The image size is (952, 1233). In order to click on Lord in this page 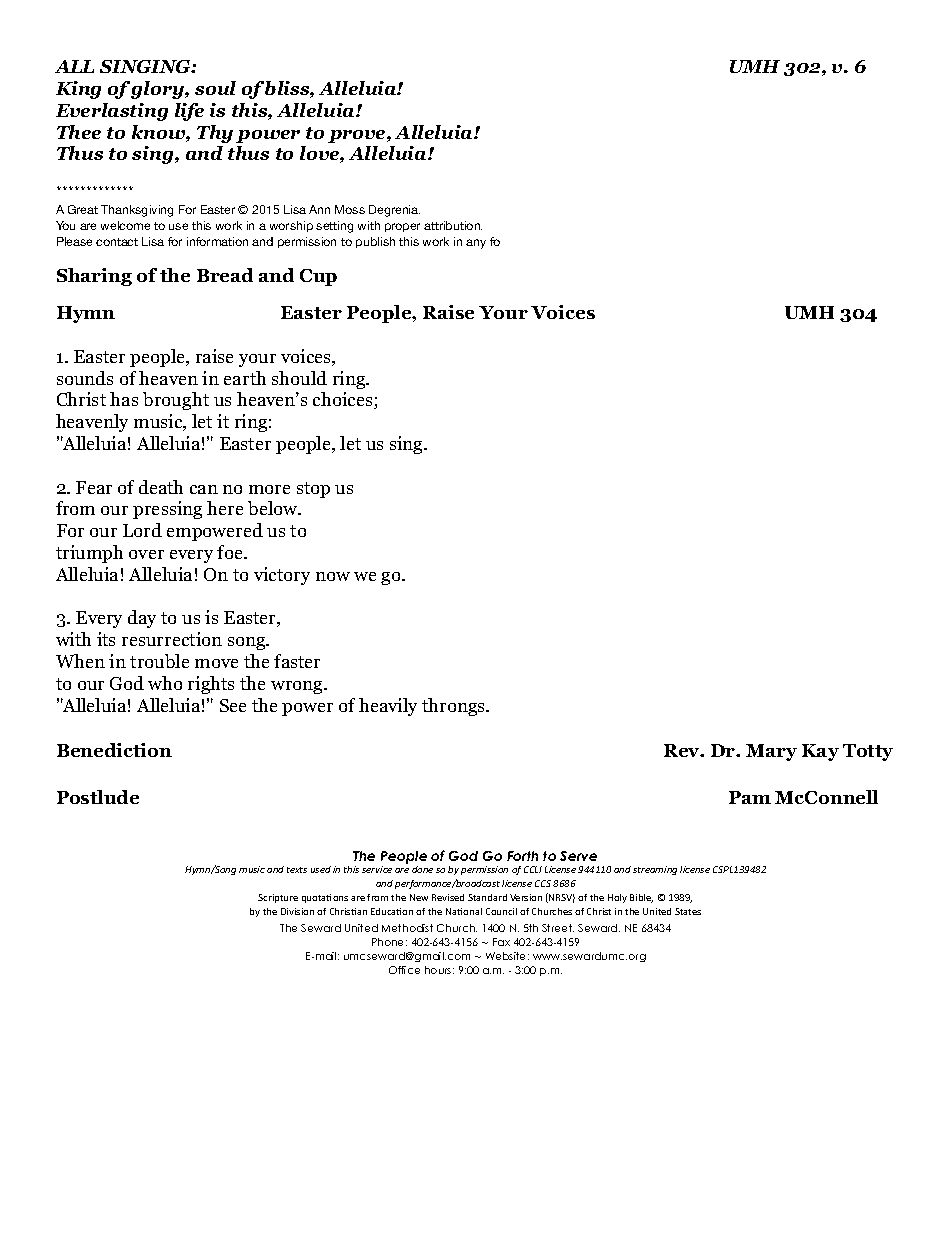, I will do `click(142, 530)`.
